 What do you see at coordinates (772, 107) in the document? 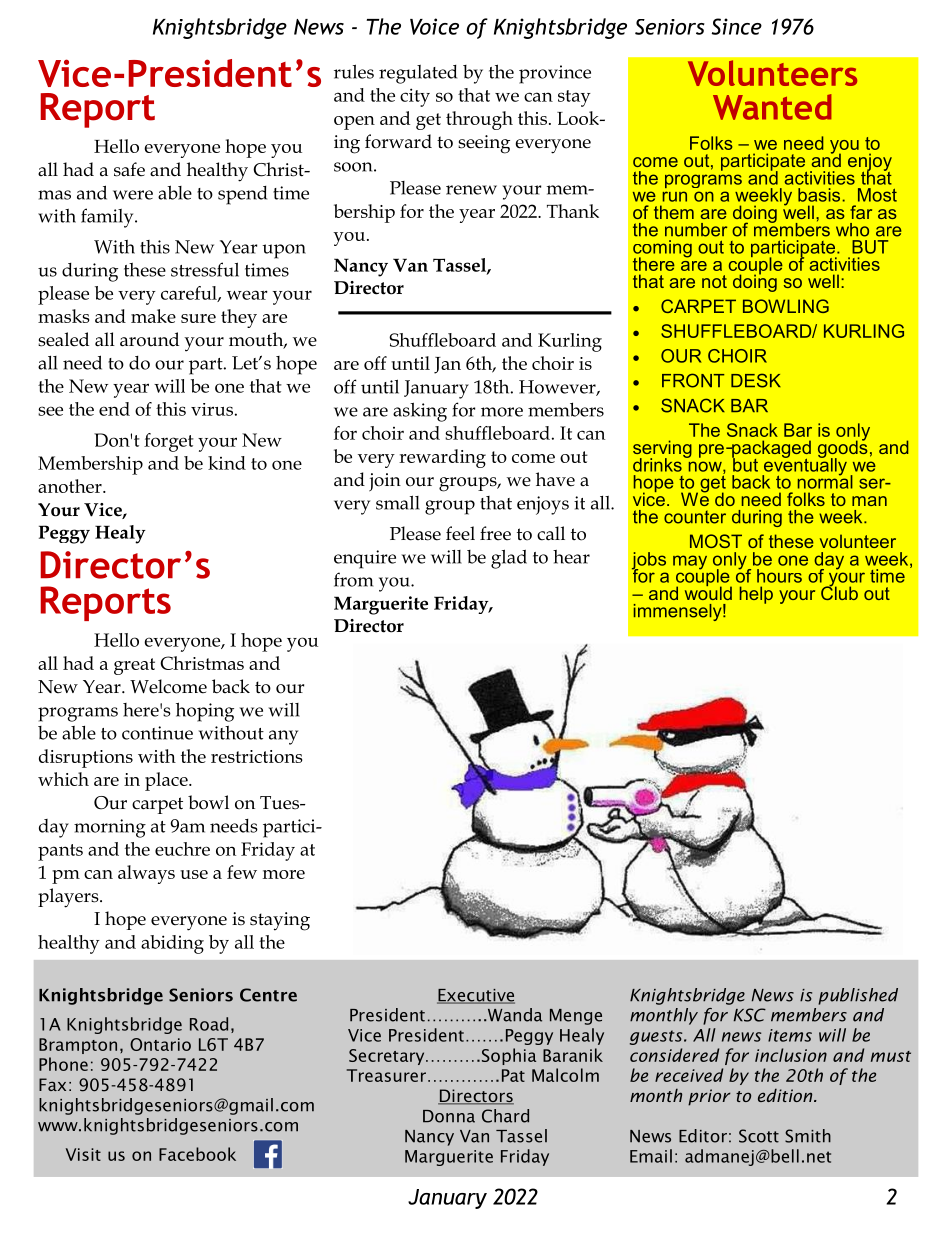
I see `Wanted` at bounding box center [772, 107].
